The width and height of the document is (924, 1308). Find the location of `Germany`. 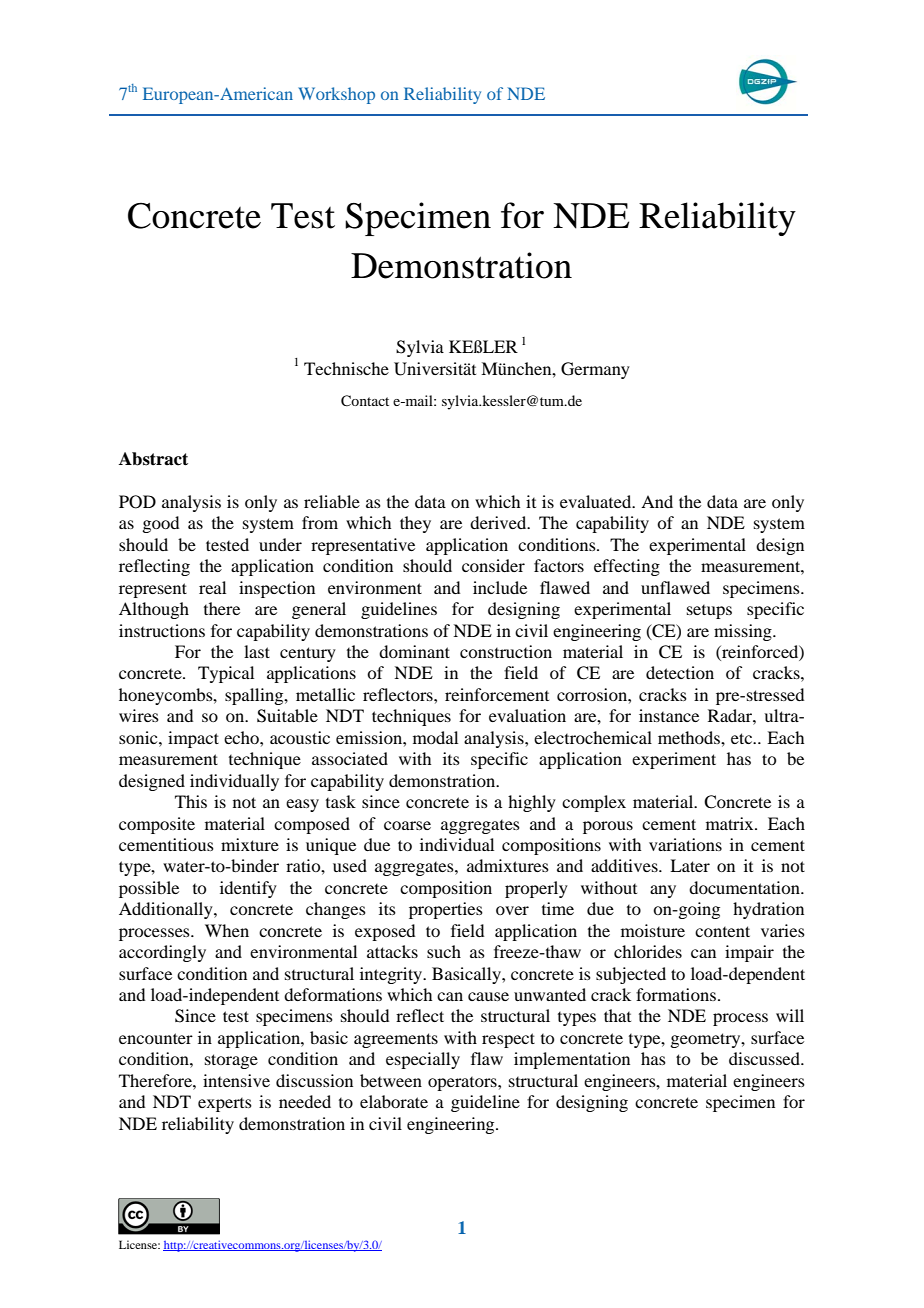

Germany is located at coordinates (595, 370).
